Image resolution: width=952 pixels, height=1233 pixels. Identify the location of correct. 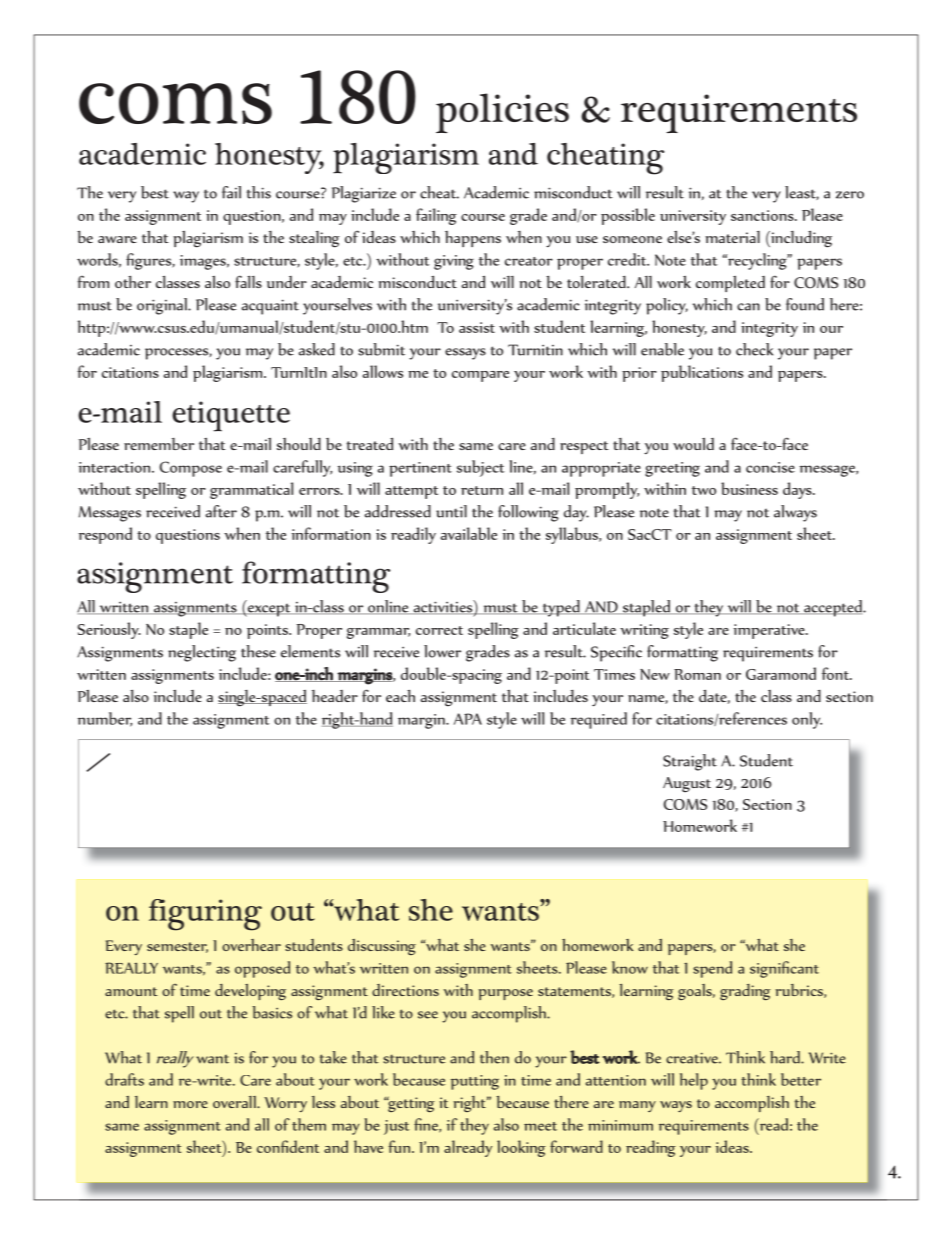
(439, 630).
